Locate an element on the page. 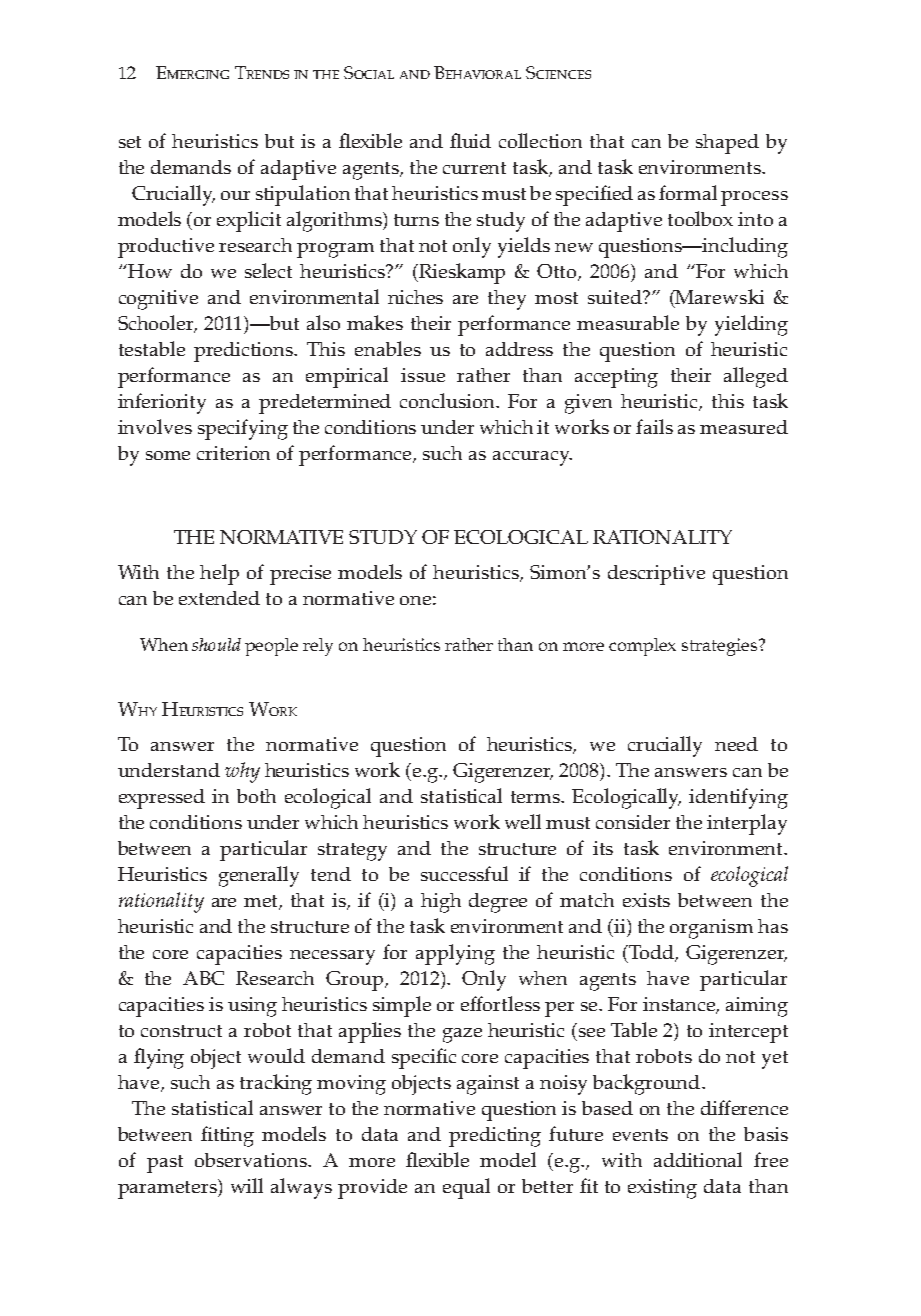 This page has height=1316, width=921. additional is located at coordinates (698, 1159).
